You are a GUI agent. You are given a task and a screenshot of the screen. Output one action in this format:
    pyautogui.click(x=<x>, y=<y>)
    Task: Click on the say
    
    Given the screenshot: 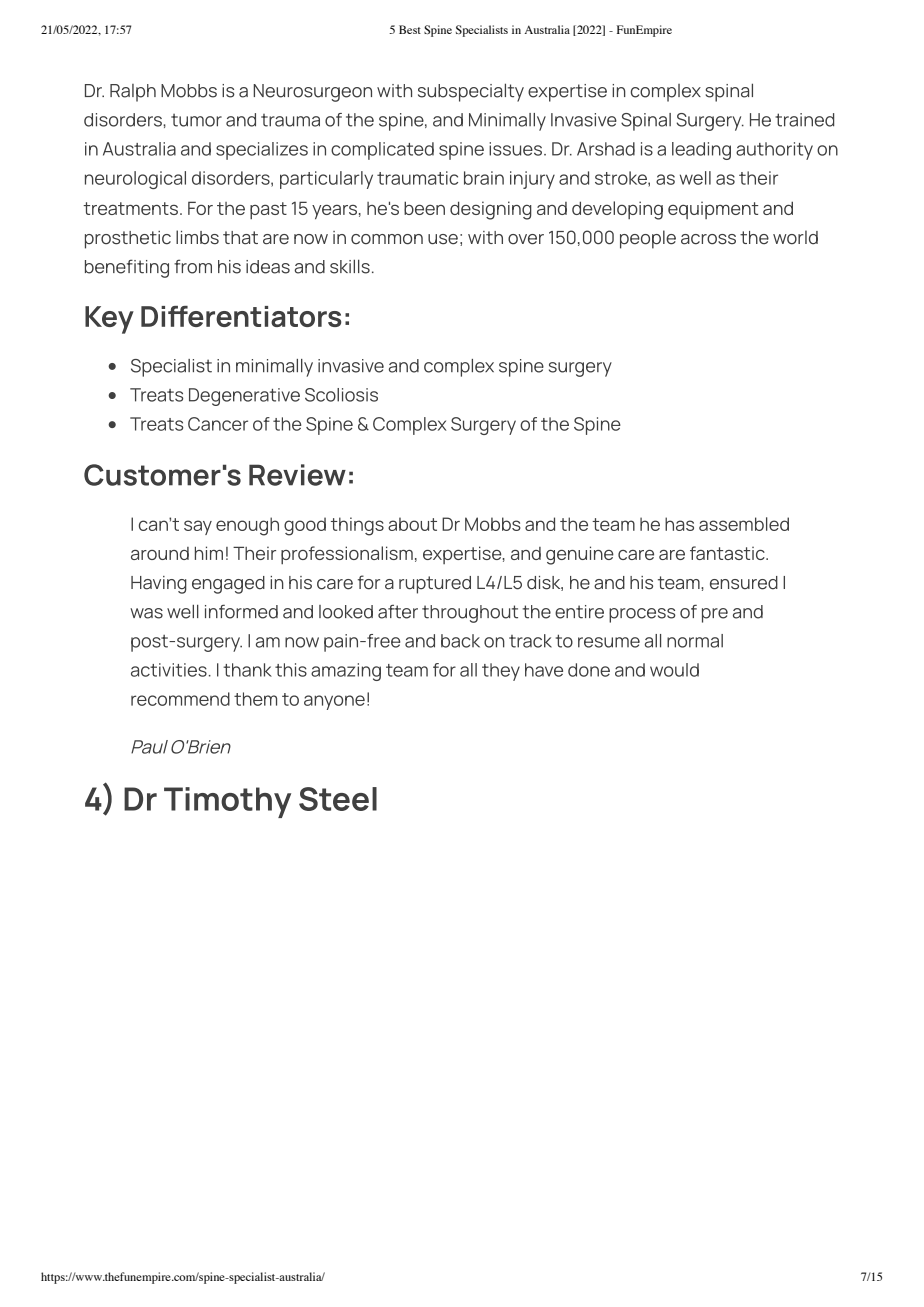 What is the action you would take?
    pyautogui.click(x=198, y=527)
